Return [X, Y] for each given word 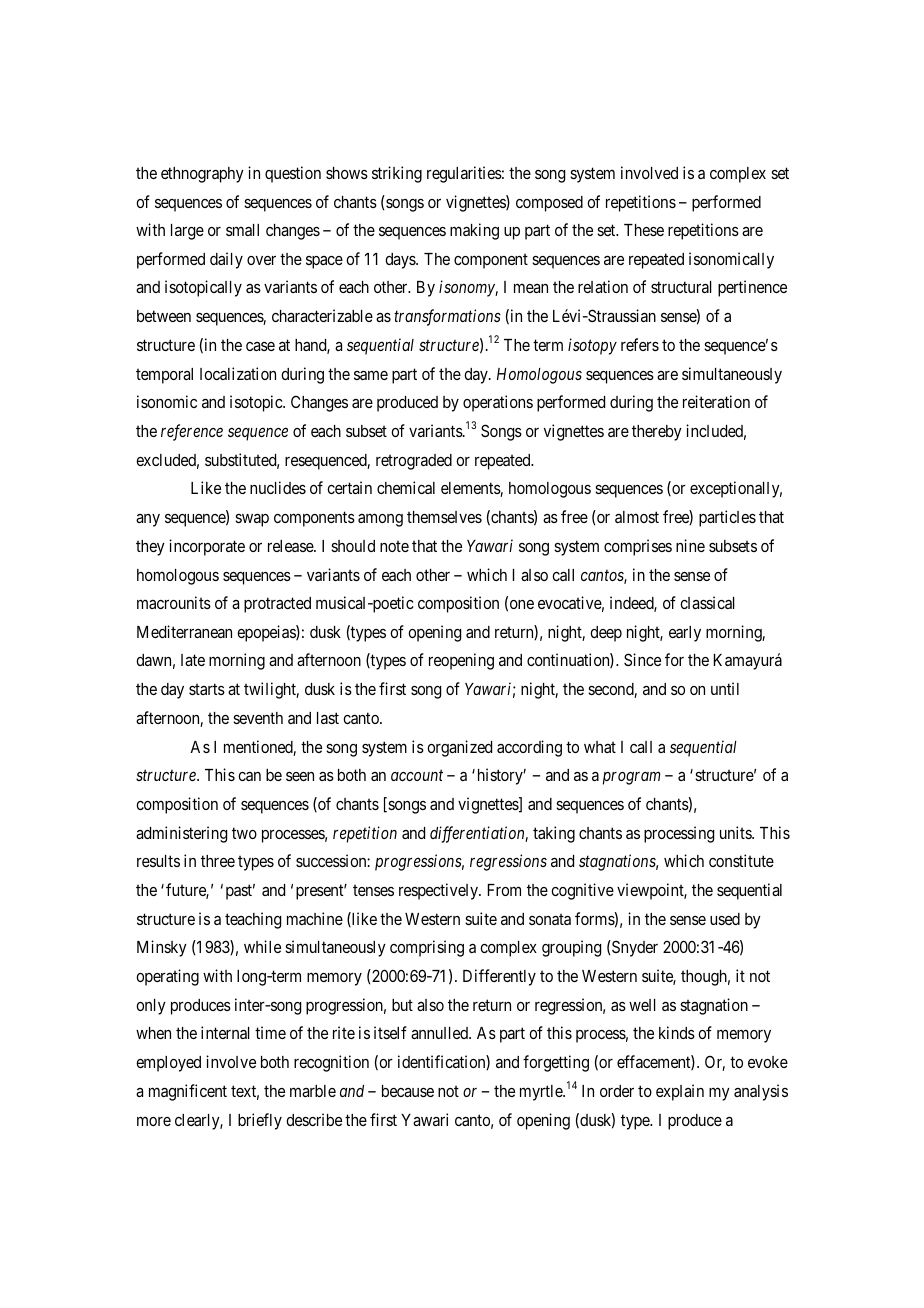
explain [680, 1092]
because [408, 1091]
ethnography [202, 175]
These [644, 230]
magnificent [188, 1092]
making [474, 231]
